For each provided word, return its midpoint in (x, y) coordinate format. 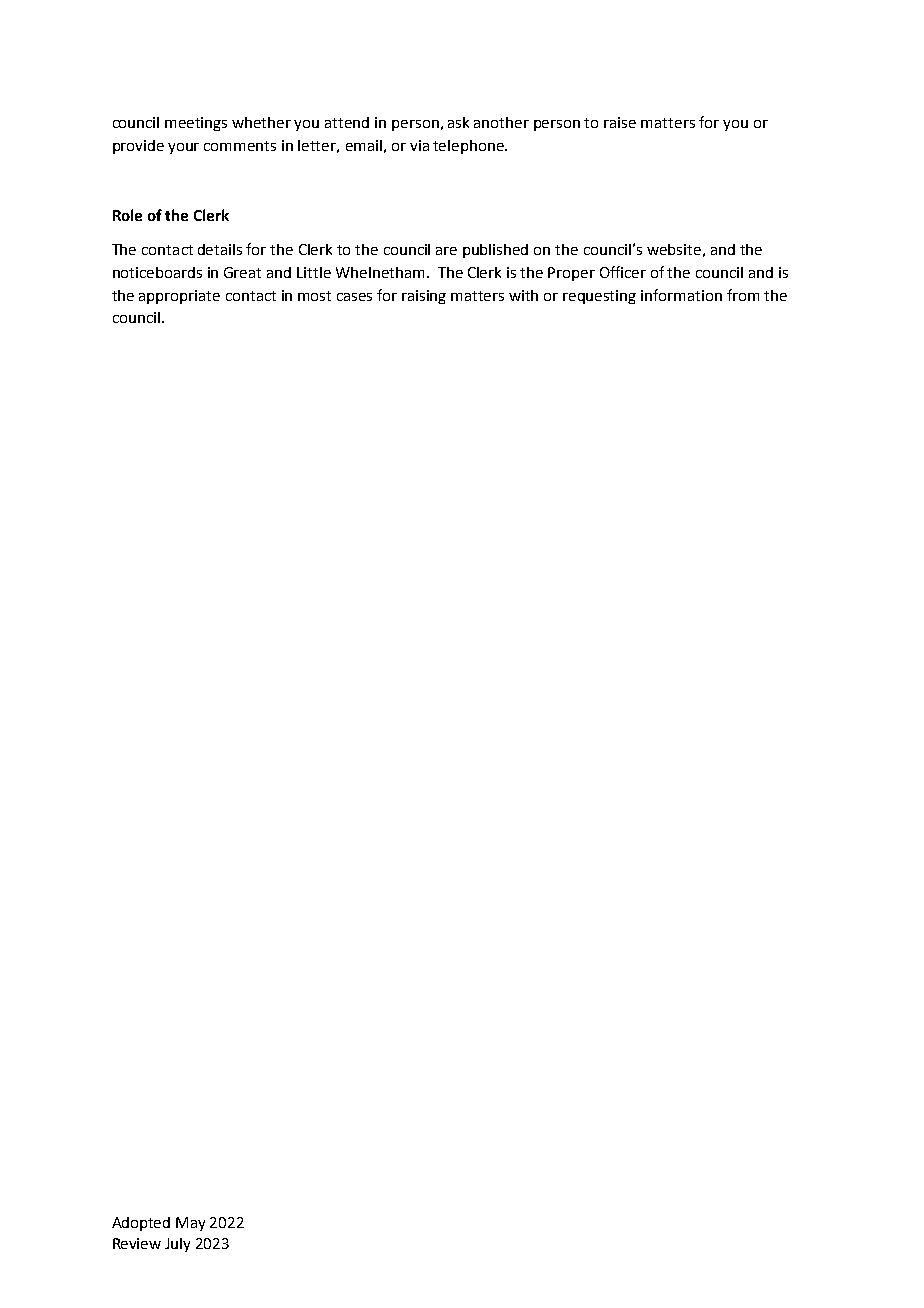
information (681, 295)
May (190, 1224)
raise (620, 122)
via (419, 145)
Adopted (141, 1224)
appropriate (179, 297)
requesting (599, 297)
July (177, 1245)
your (183, 148)
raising (424, 297)
